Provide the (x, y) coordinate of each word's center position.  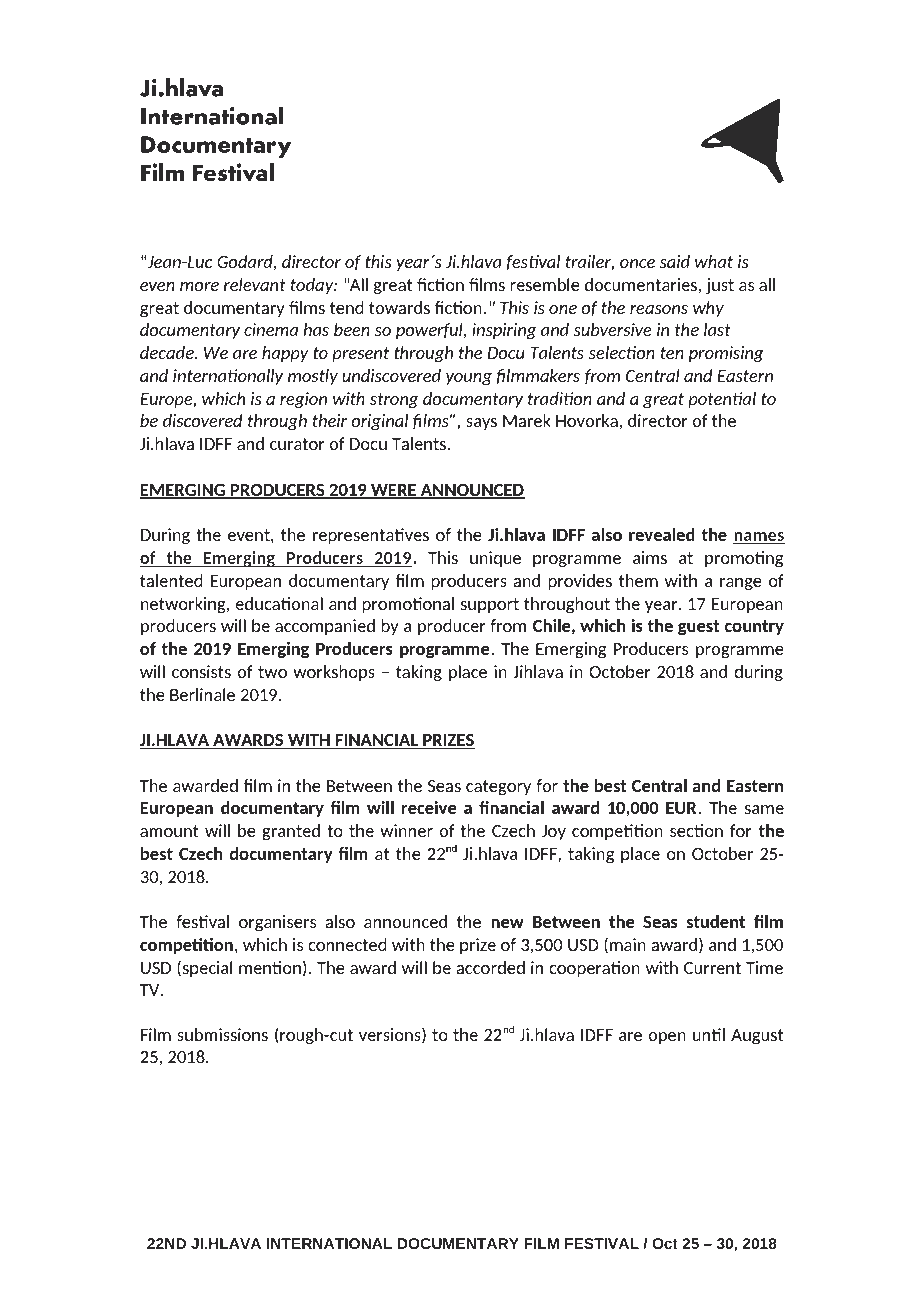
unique (495, 559)
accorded (491, 967)
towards (399, 307)
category (498, 787)
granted (291, 832)
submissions (222, 1034)
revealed (662, 534)
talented (171, 580)
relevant (255, 284)
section (696, 830)
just (720, 286)
